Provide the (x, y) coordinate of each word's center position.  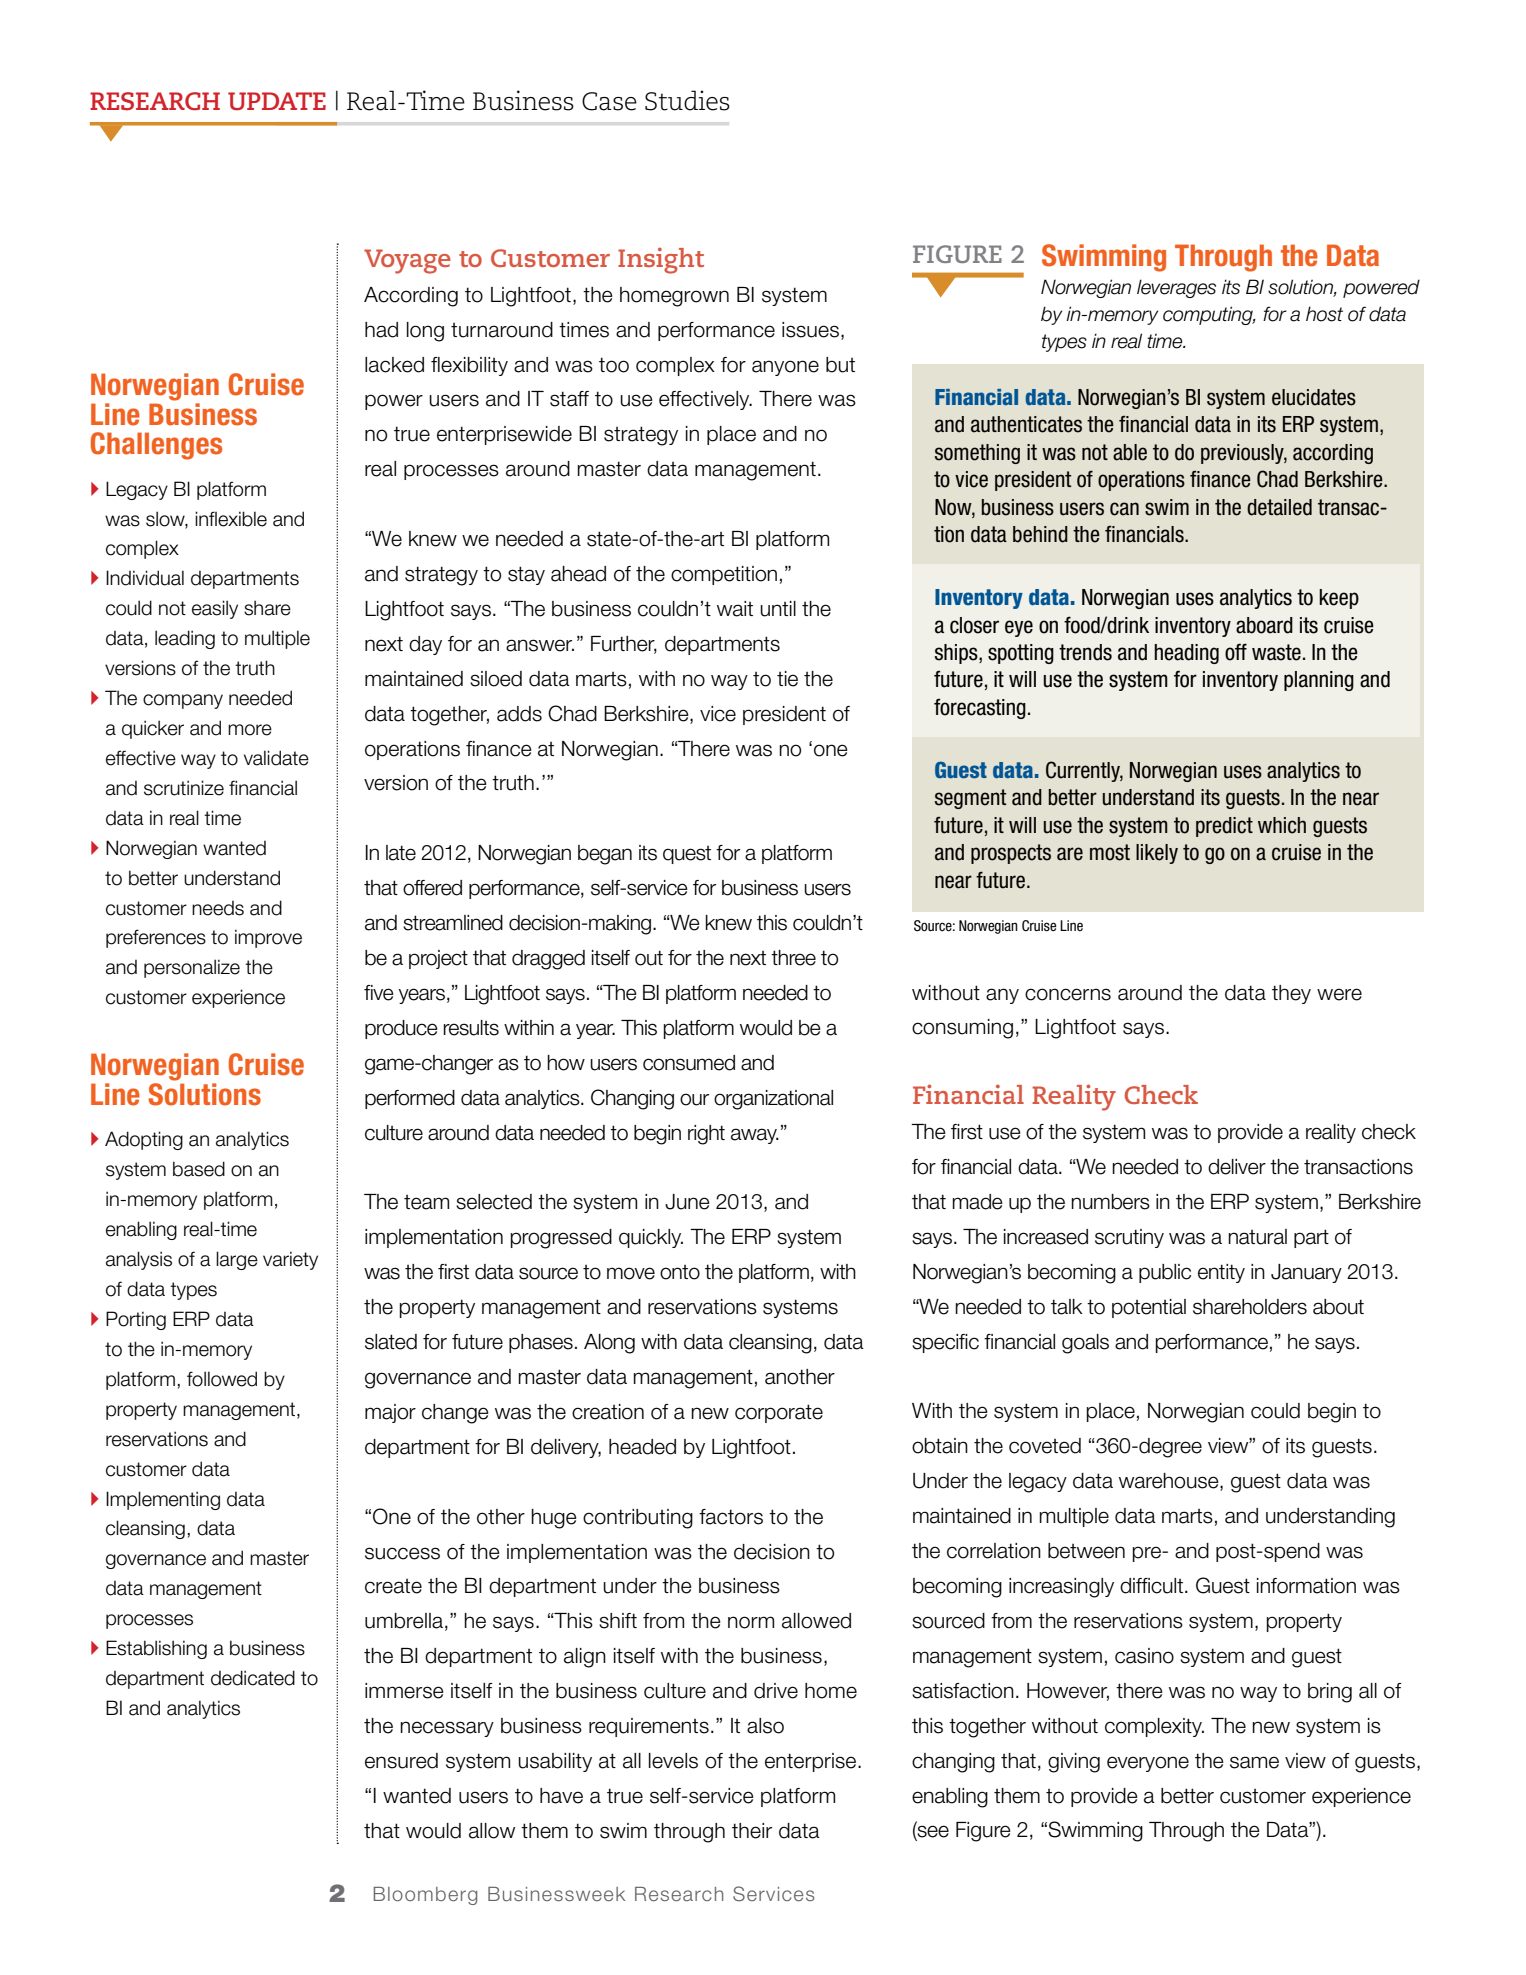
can (1124, 509)
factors (731, 1517)
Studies (687, 100)
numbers (1110, 1202)
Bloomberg (425, 1896)
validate (276, 758)
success (402, 1553)
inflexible (231, 519)
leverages (1176, 288)
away (755, 1136)
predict (1224, 827)
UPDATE (277, 101)
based (199, 1169)
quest (687, 855)
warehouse (1170, 1482)
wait (735, 609)
